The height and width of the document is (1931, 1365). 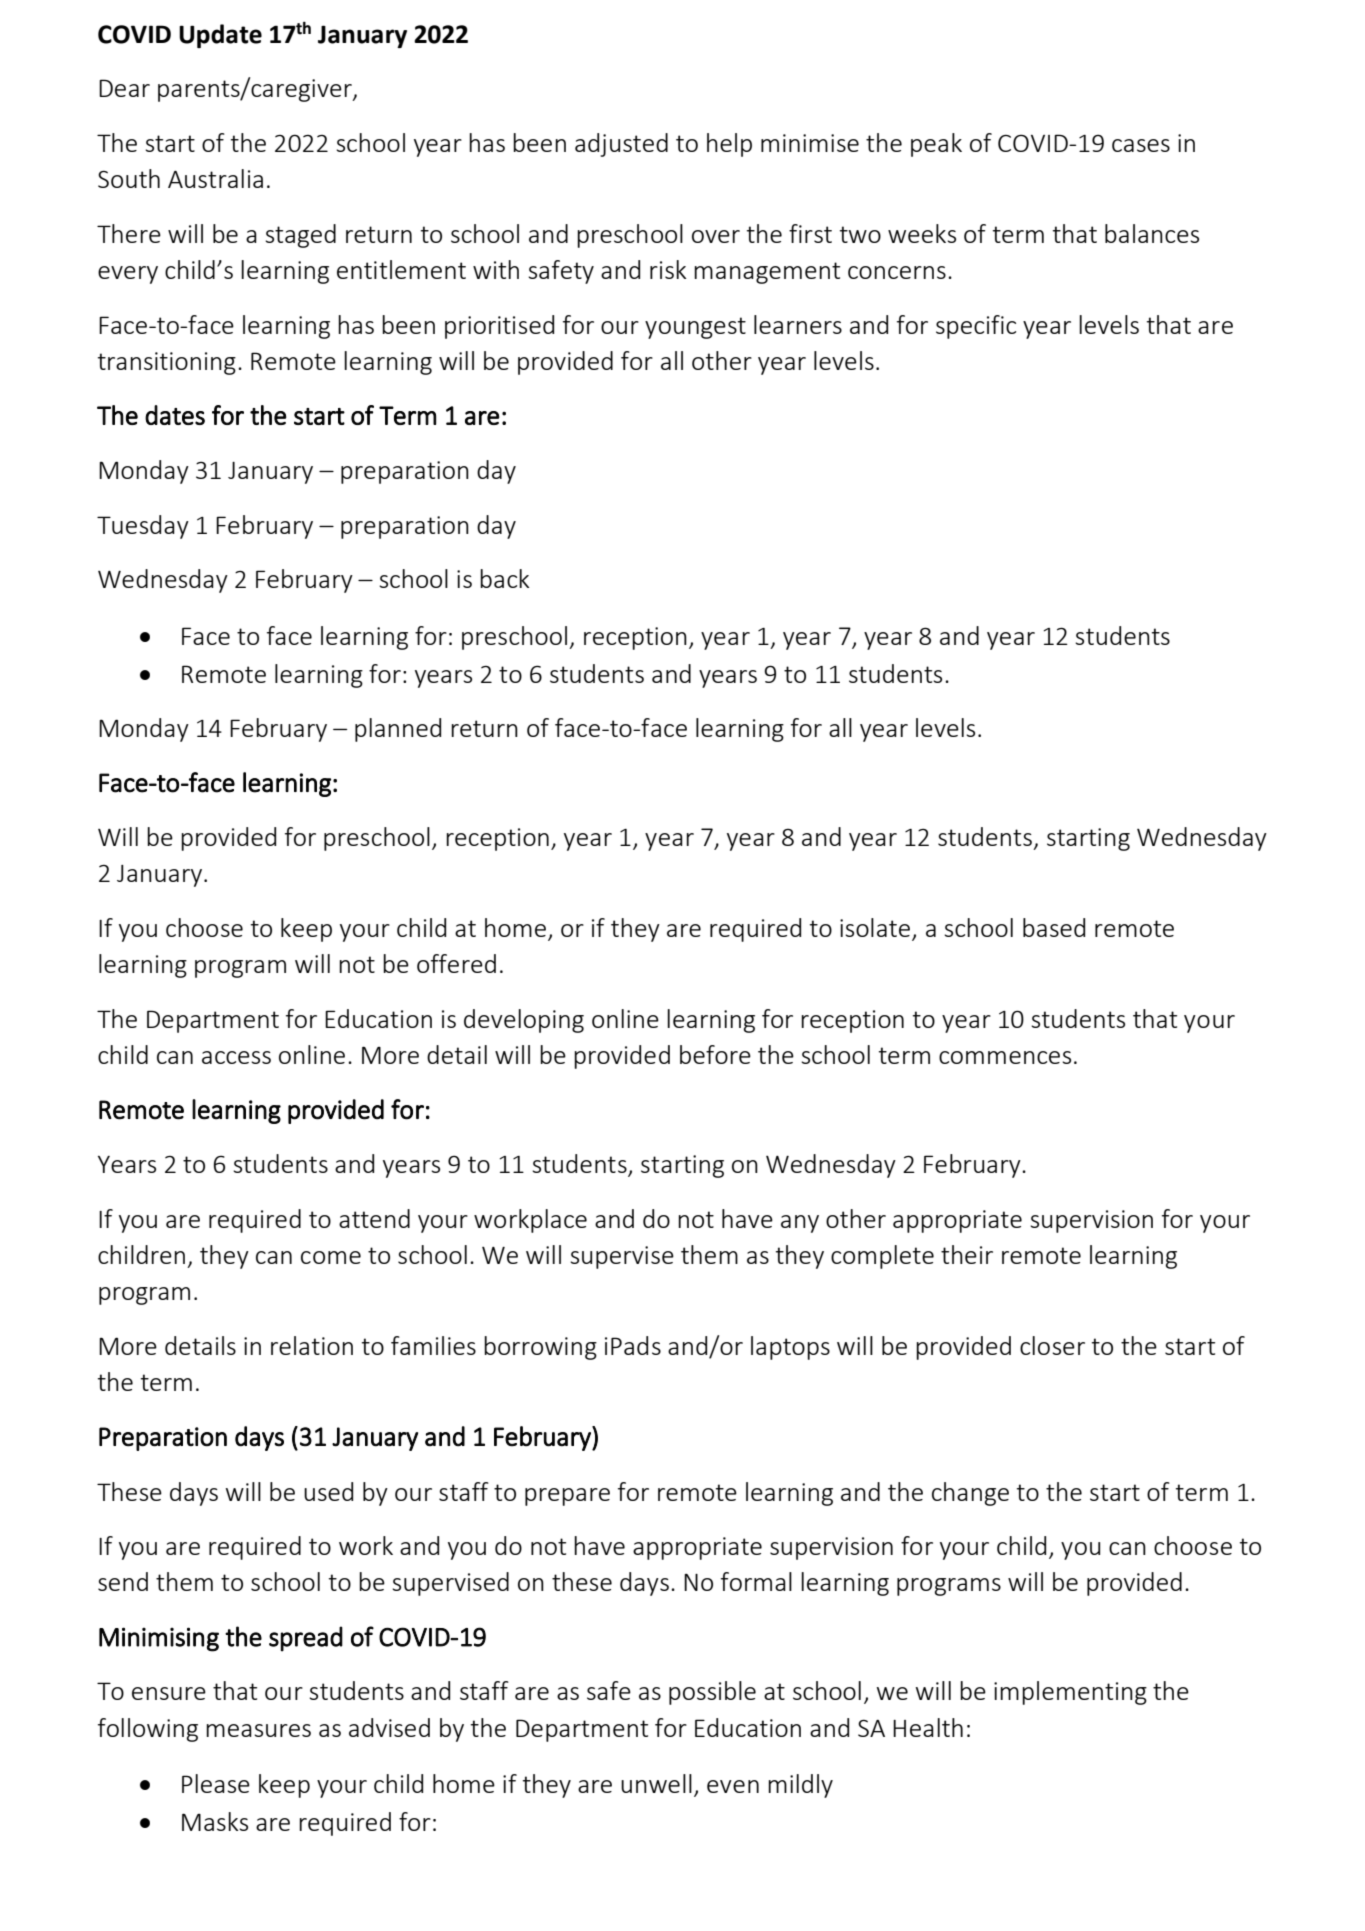 What do you see at coordinates (1052, 1345) in the document?
I see `closer` at bounding box center [1052, 1345].
